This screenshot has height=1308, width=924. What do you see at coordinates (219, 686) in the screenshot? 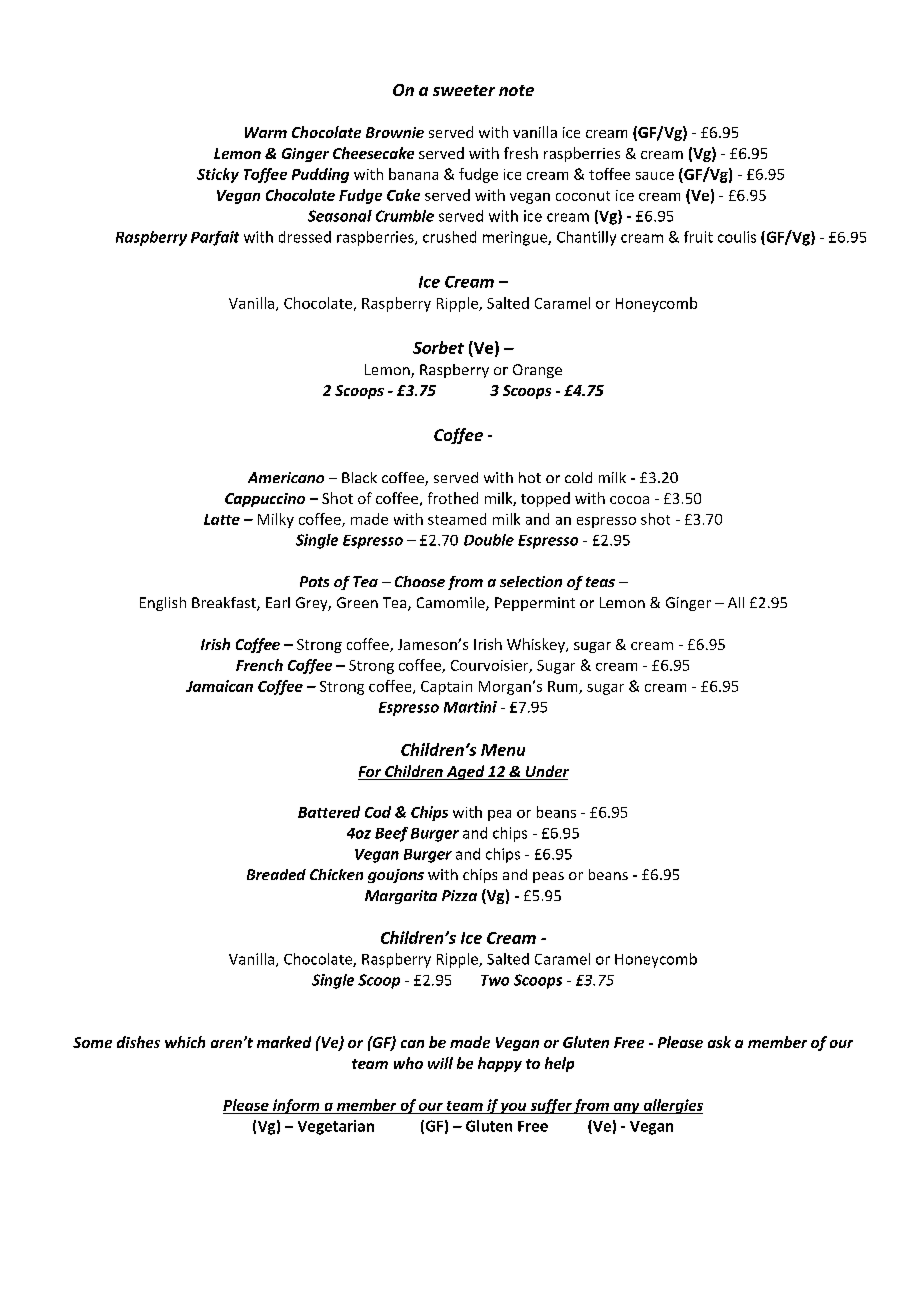
I see `Jamaican` at bounding box center [219, 686].
